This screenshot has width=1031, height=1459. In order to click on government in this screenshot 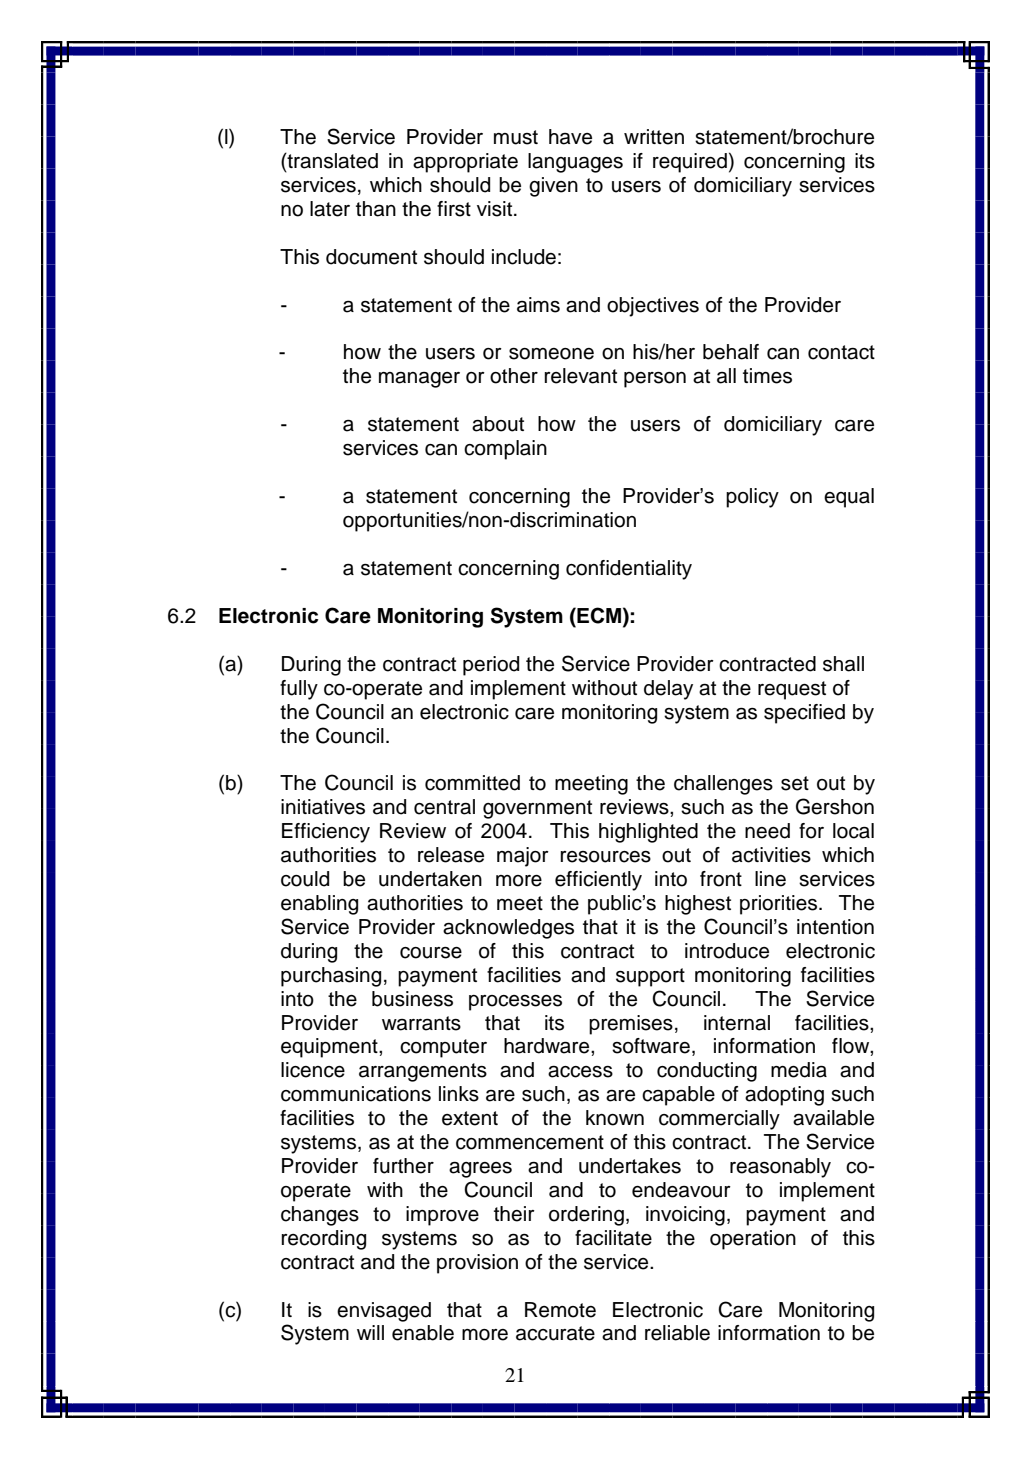, I will do `click(537, 809)`.
